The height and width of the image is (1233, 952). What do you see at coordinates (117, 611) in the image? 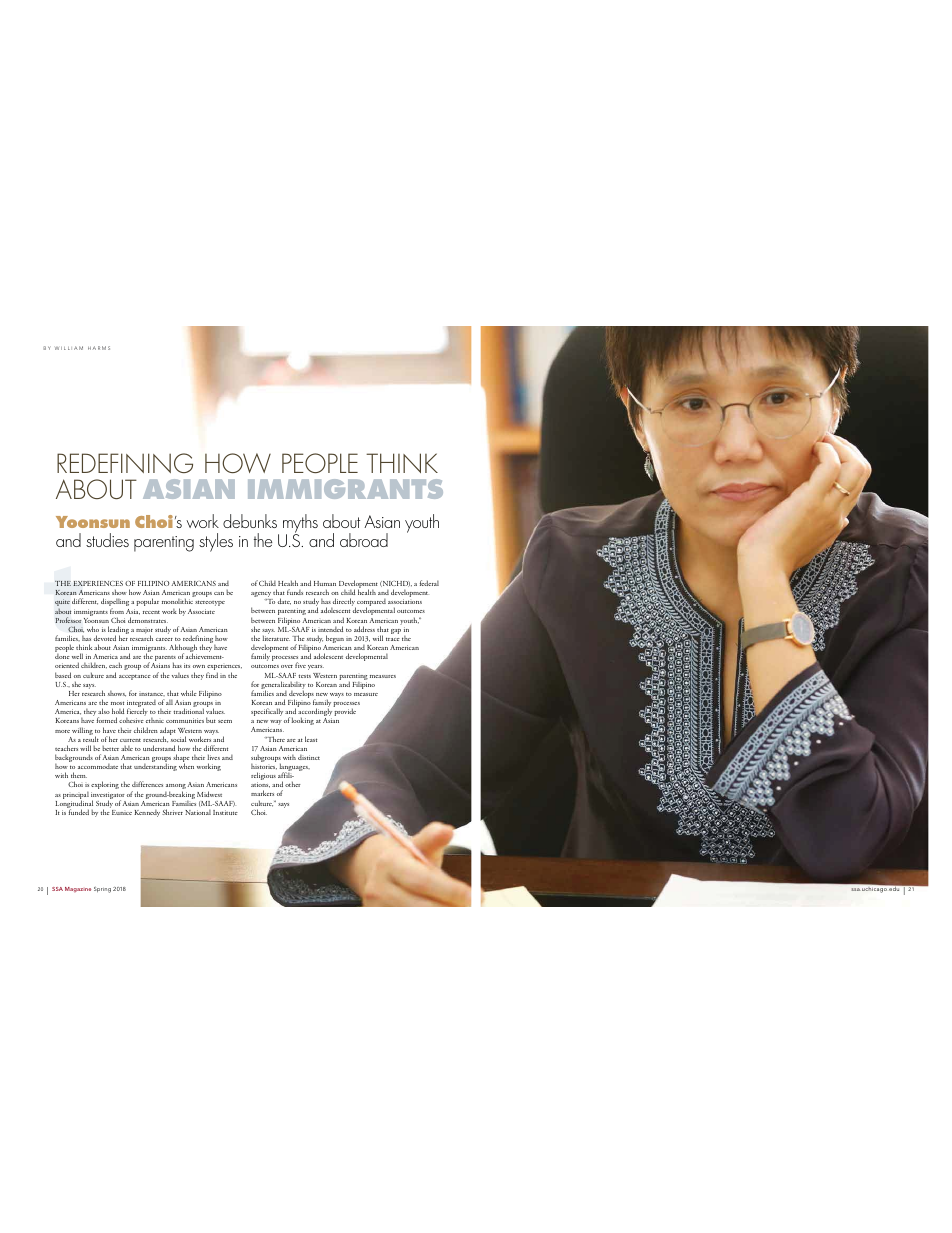
I see `from` at bounding box center [117, 611].
